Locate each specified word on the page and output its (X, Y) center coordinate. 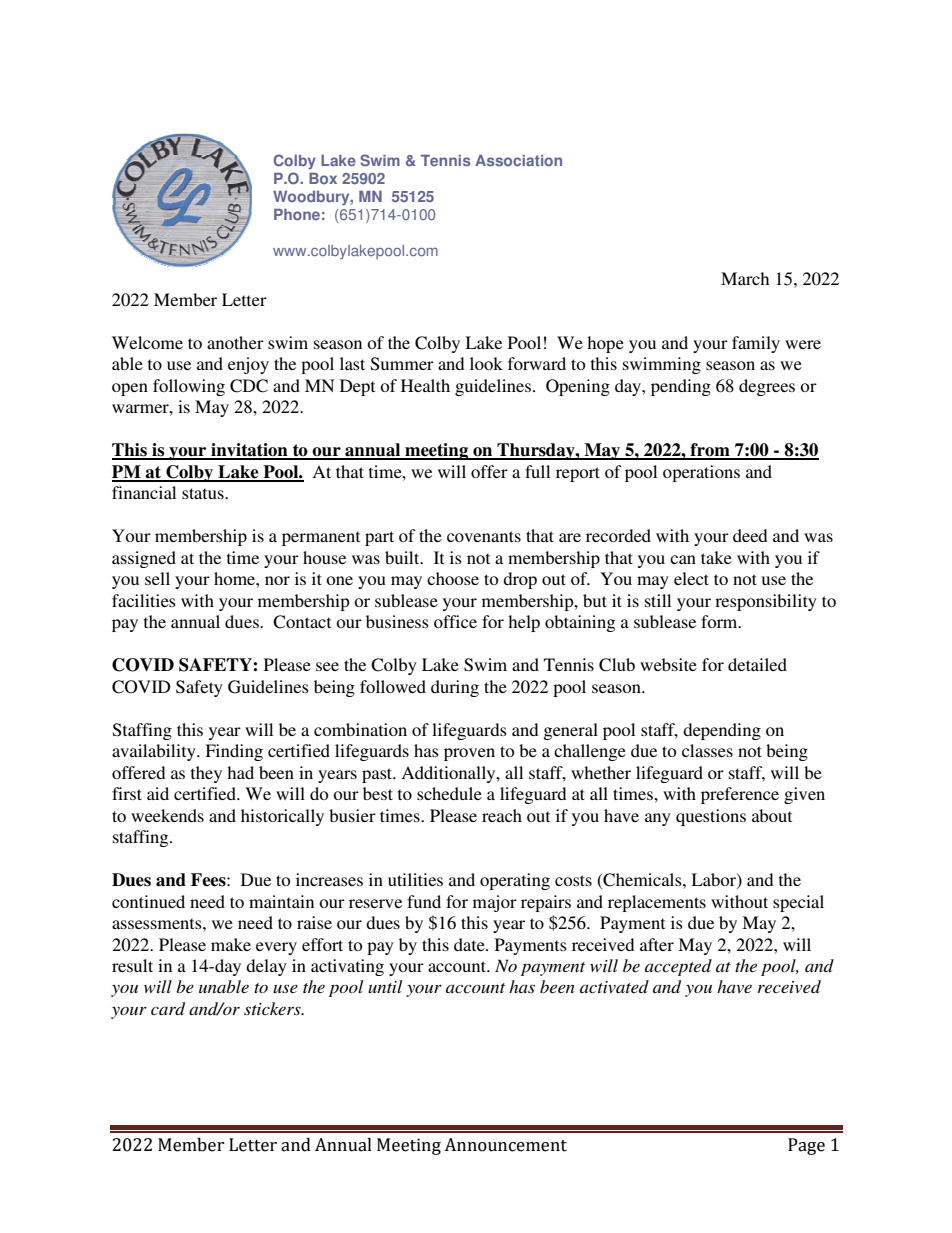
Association (518, 161)
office (455, 621)
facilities (144, 600)
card (168, 1008)
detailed (757, 664)
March (745, 278)
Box (323, 178)
